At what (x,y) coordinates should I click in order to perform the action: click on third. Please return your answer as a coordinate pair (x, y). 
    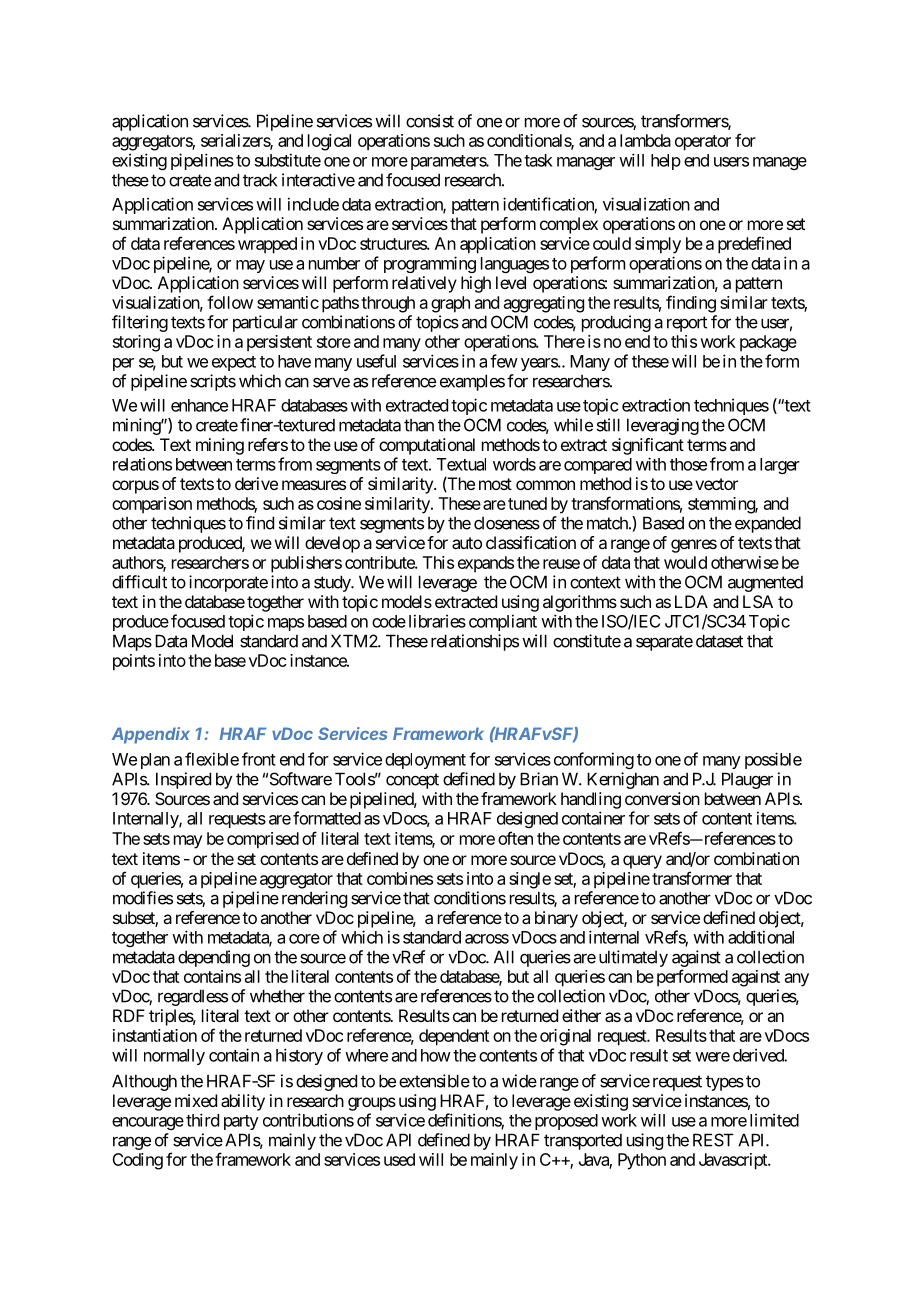
    Looking at the image, I should click on (202, 1120).
